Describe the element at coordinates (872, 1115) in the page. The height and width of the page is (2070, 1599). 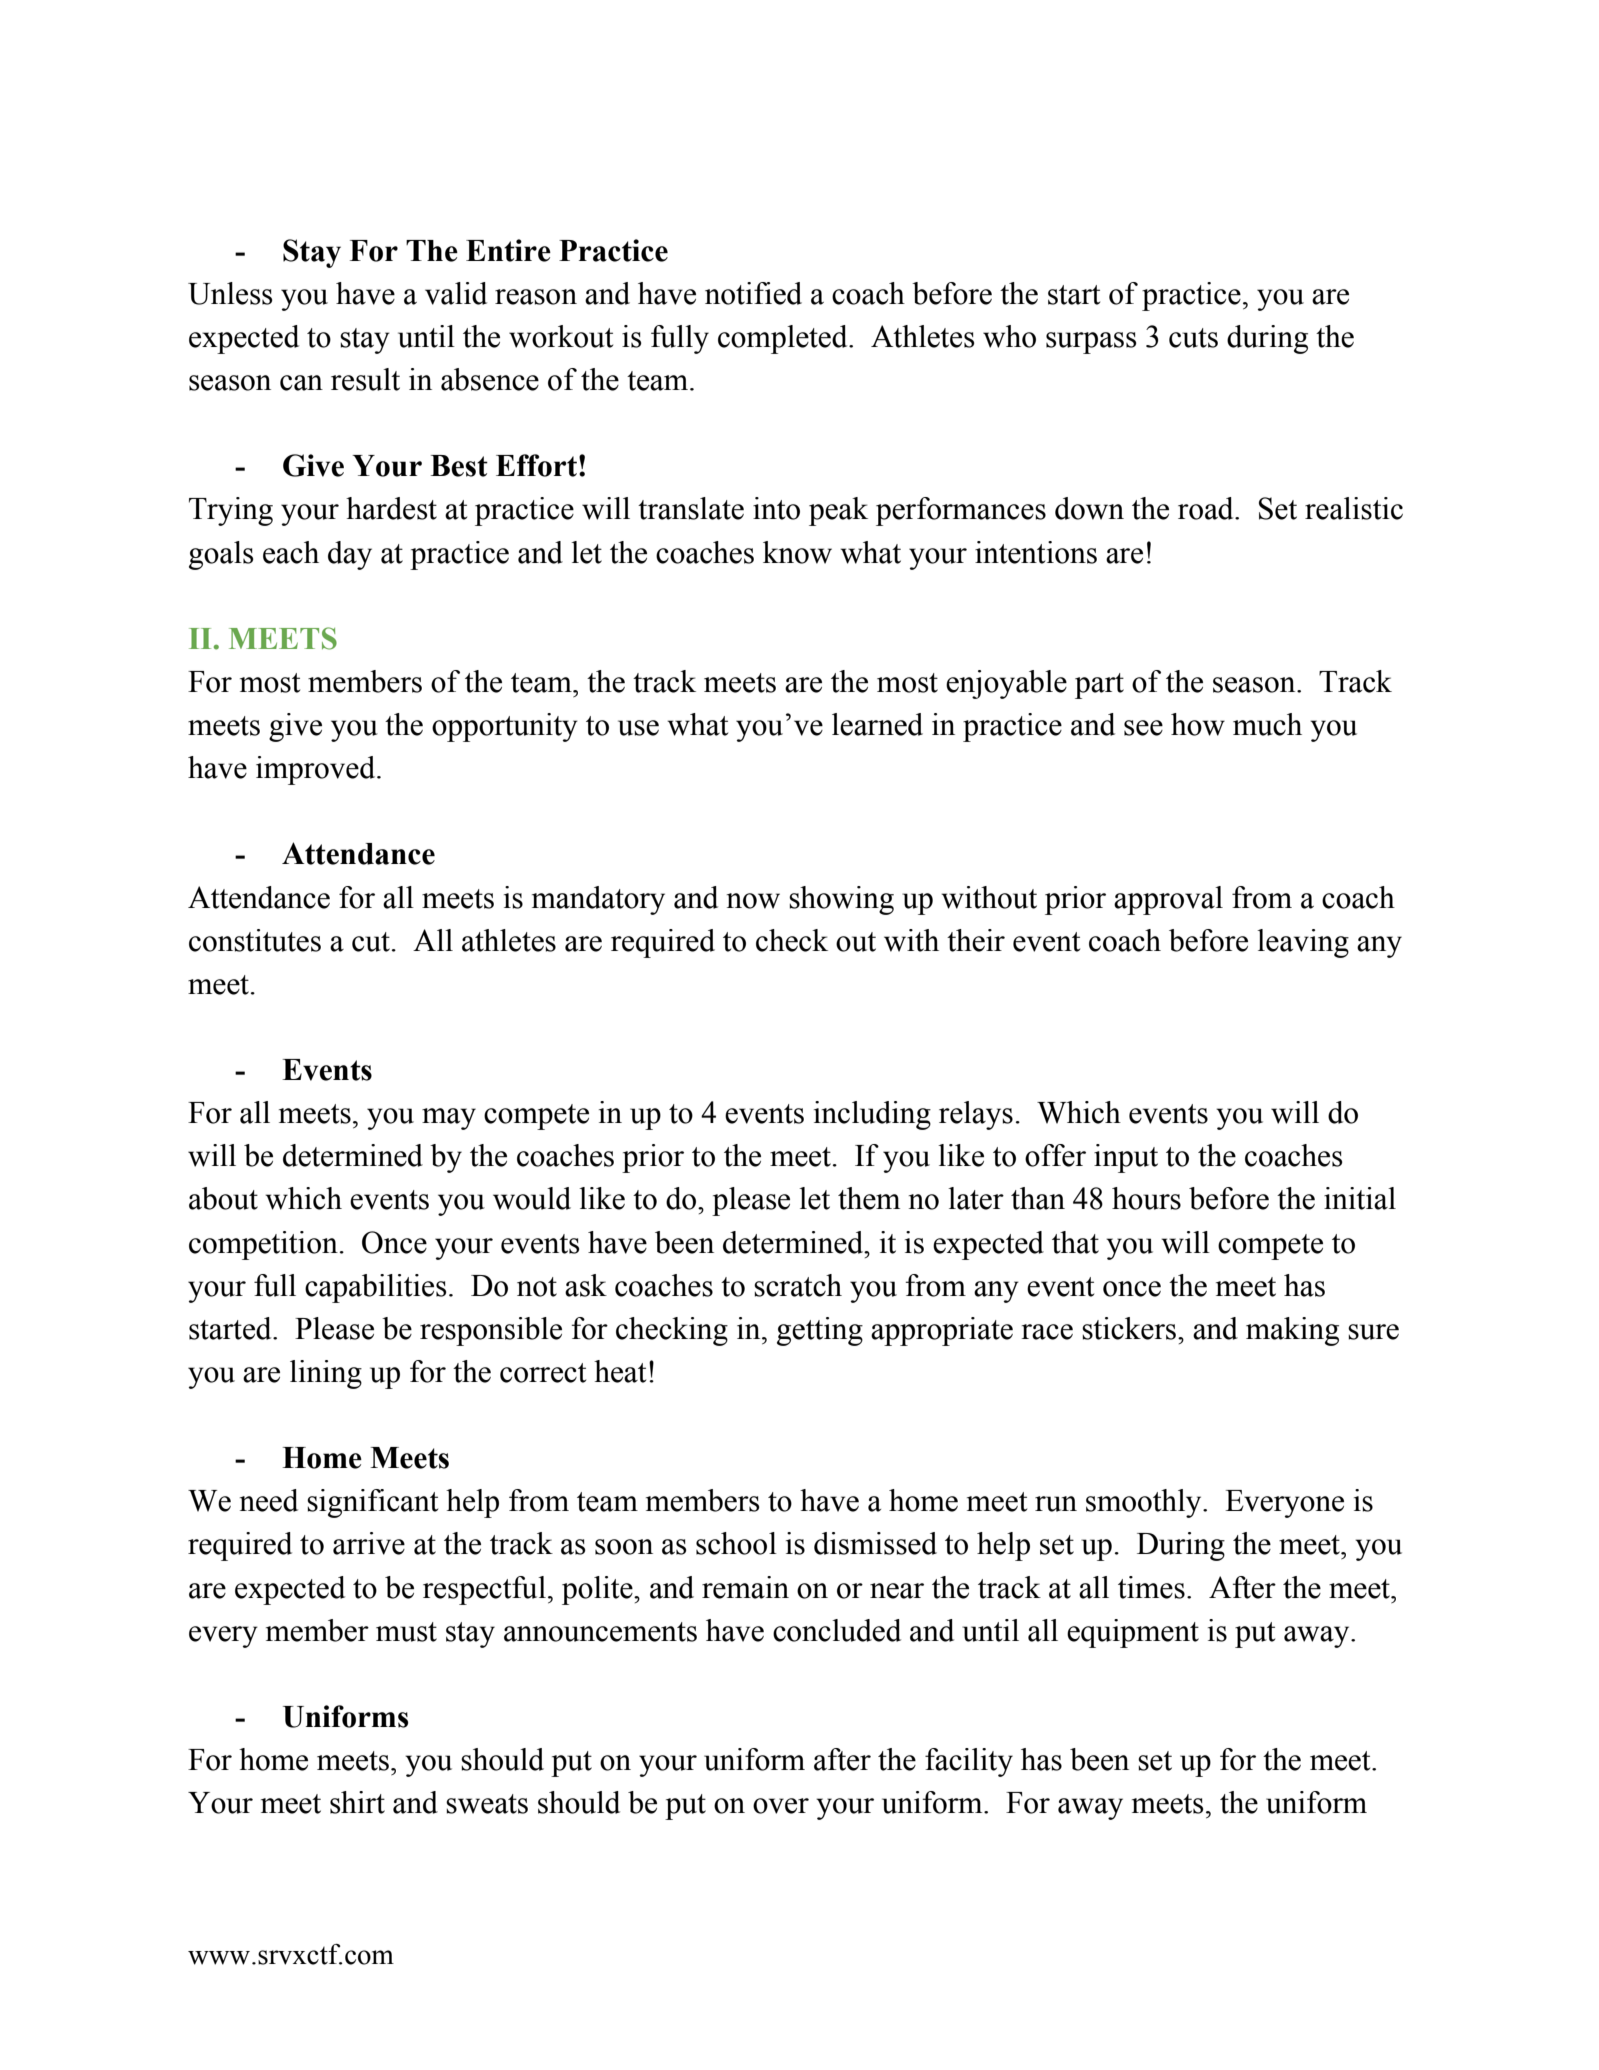
I see `including` at that location.
